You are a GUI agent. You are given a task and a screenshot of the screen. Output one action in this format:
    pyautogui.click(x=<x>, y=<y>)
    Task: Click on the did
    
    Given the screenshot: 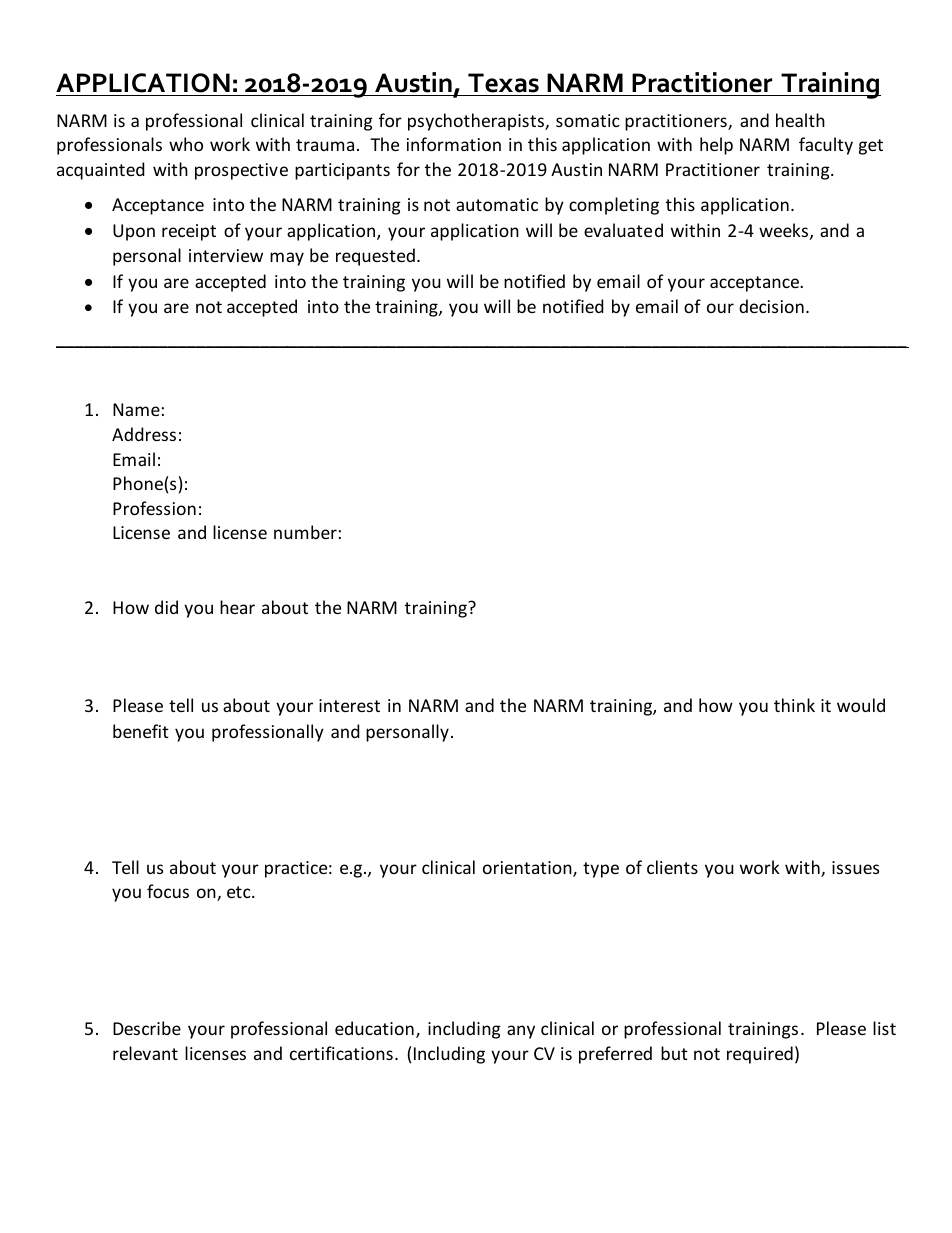 What is the action you would take?
    pyautogui.click(x=166, y=607)
